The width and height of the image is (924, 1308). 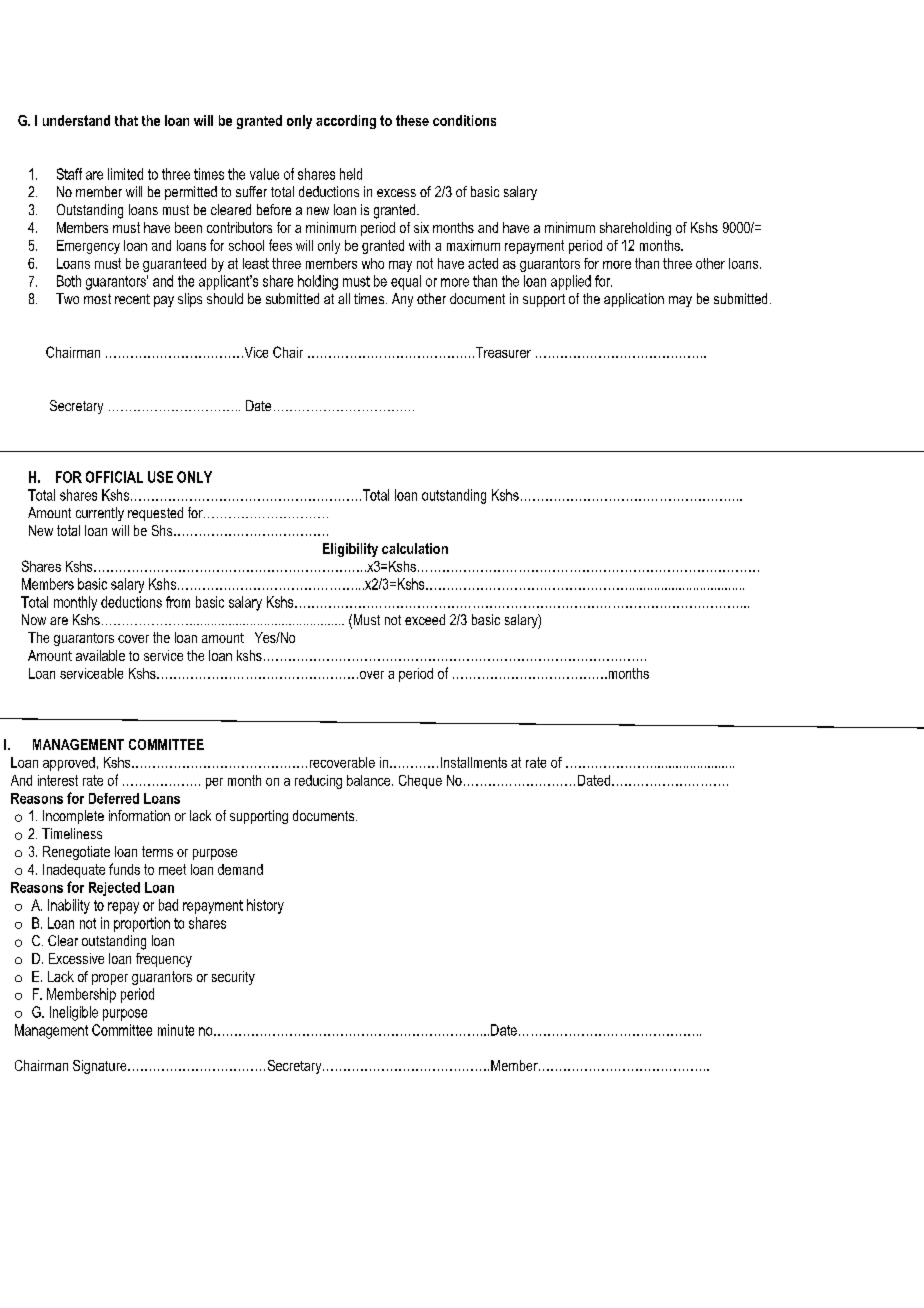 What do you see at coordinates (110, 979) in the image?
I see `proper` at bounding box center [110, 979].
